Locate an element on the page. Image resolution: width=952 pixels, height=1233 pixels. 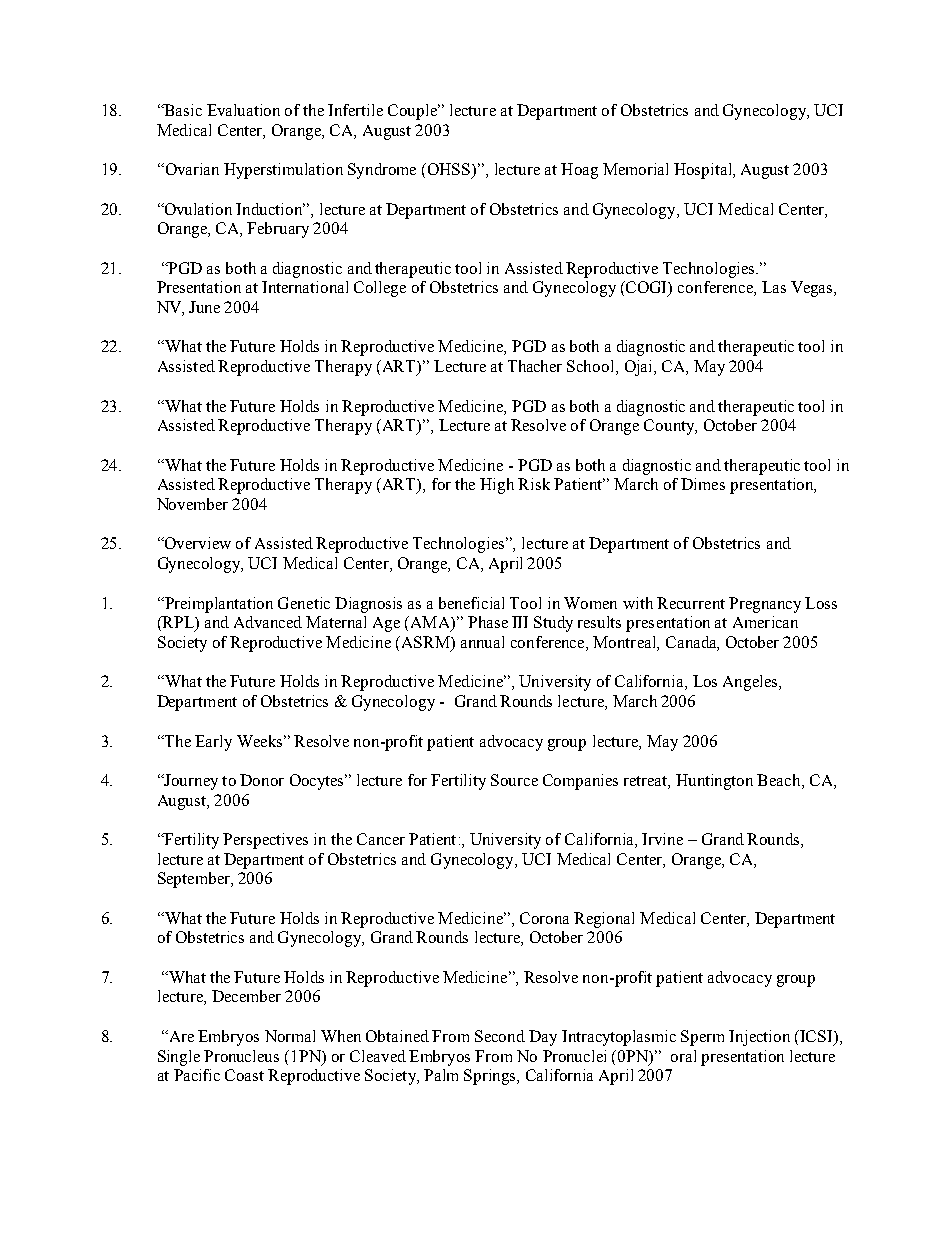
Coast is located at coordinates (244, 1075).
